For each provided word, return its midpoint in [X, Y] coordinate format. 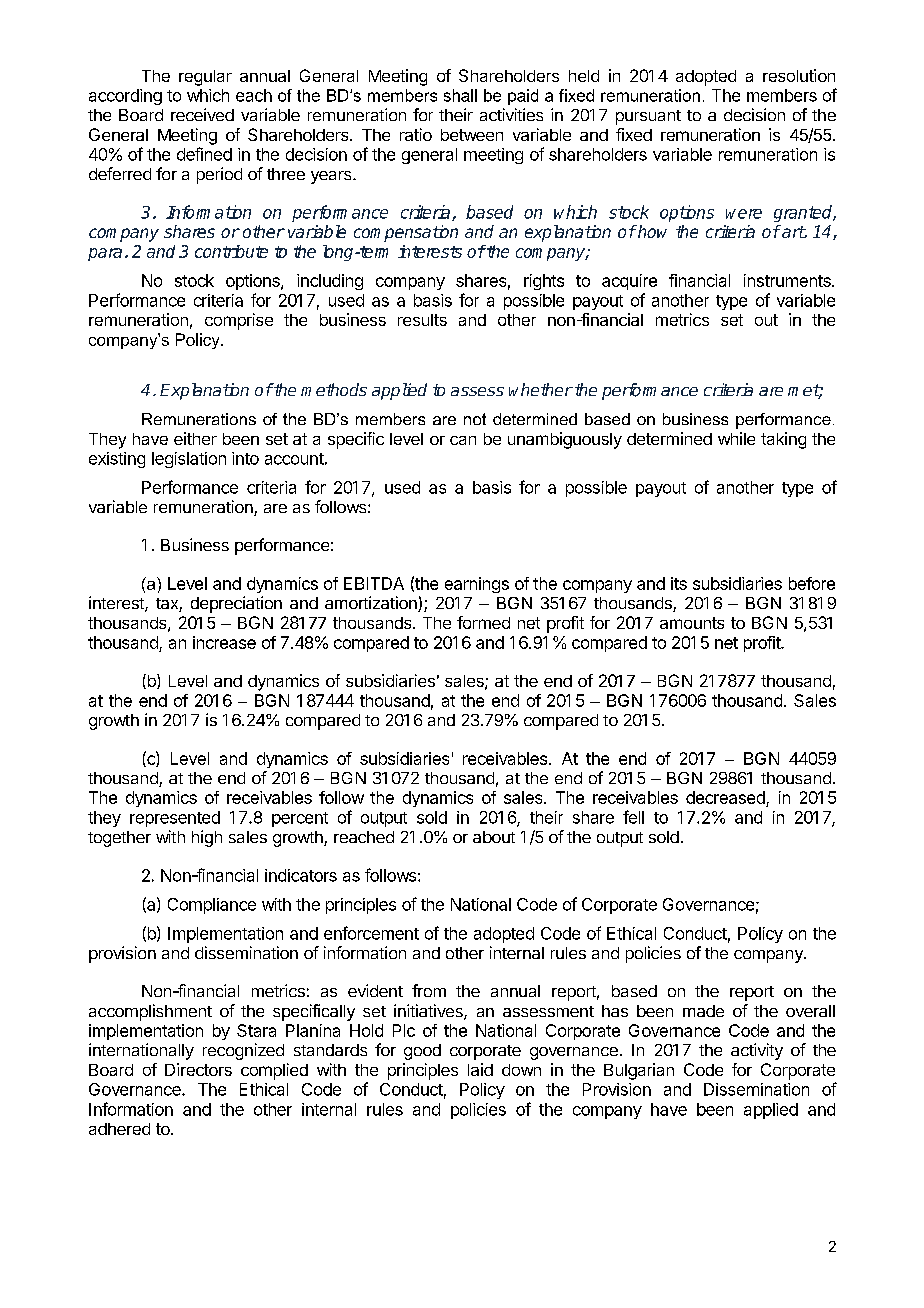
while [736, 438]
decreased [726, 799]
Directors [198, 1069]
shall [460, 95]
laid [480, 1069]
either [195, 438]
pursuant [648, 117]
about [494, 837]
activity [757, 1051]
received [202, 114]
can [463, 440]
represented [175, 819]
